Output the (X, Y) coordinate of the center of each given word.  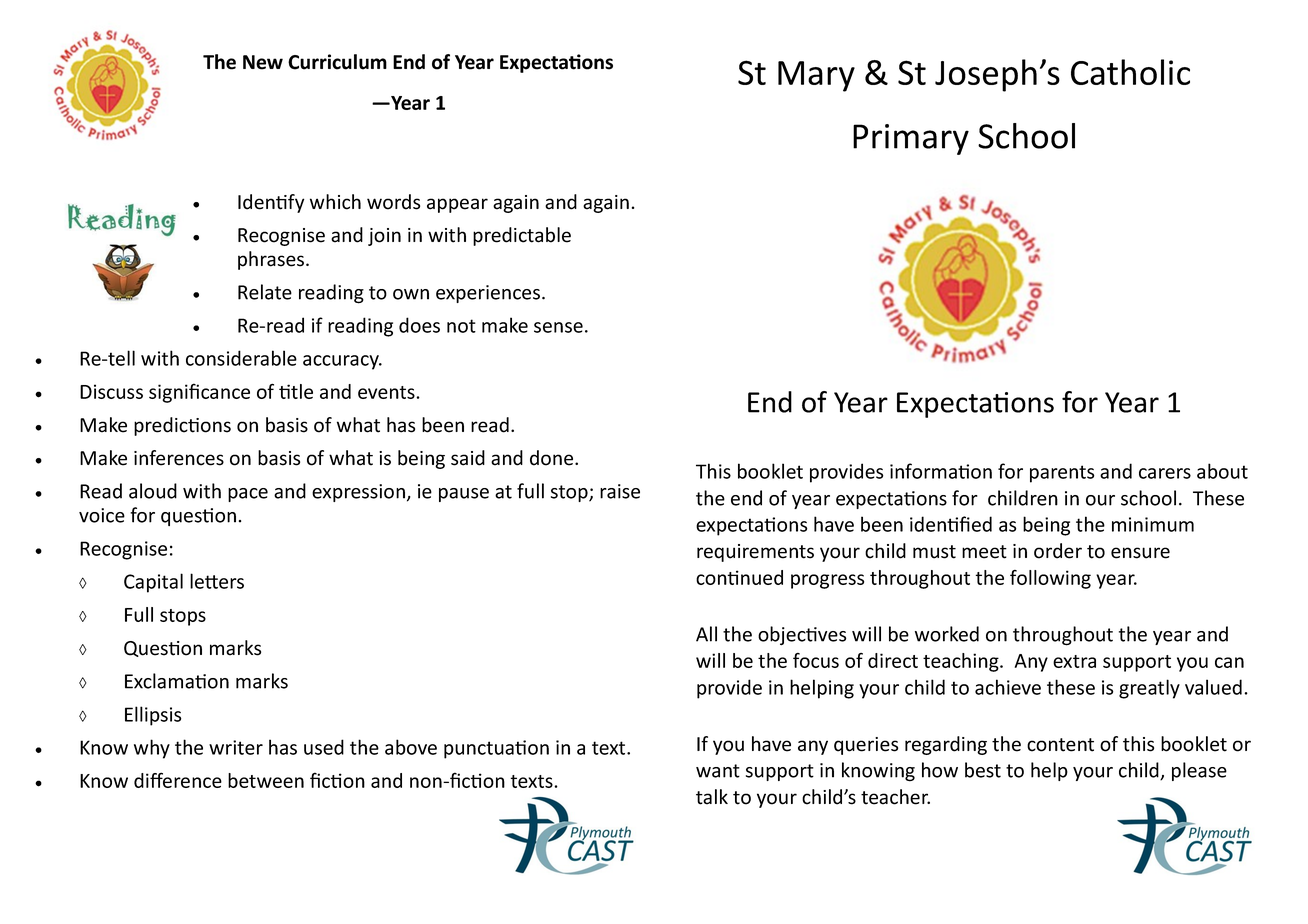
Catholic (1130, 72)
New (263, 62)
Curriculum (337, 62)
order (1058, 551)
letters (217, 581)
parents (1062, 474)
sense (558, 327)
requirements (755, 553)
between (266, 780)
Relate (265, 292)
